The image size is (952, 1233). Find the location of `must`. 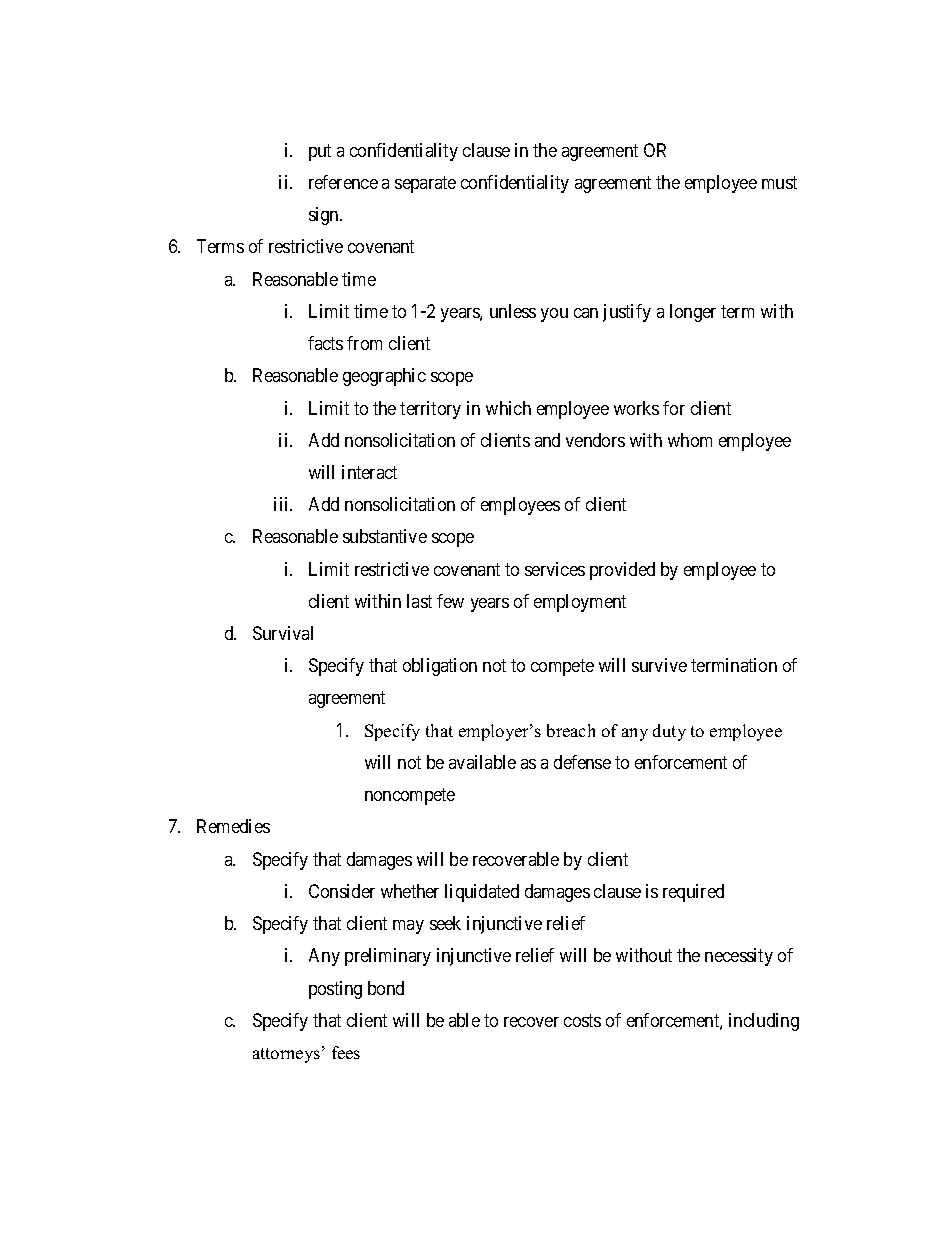

must is located at coordinates (779, 182).
